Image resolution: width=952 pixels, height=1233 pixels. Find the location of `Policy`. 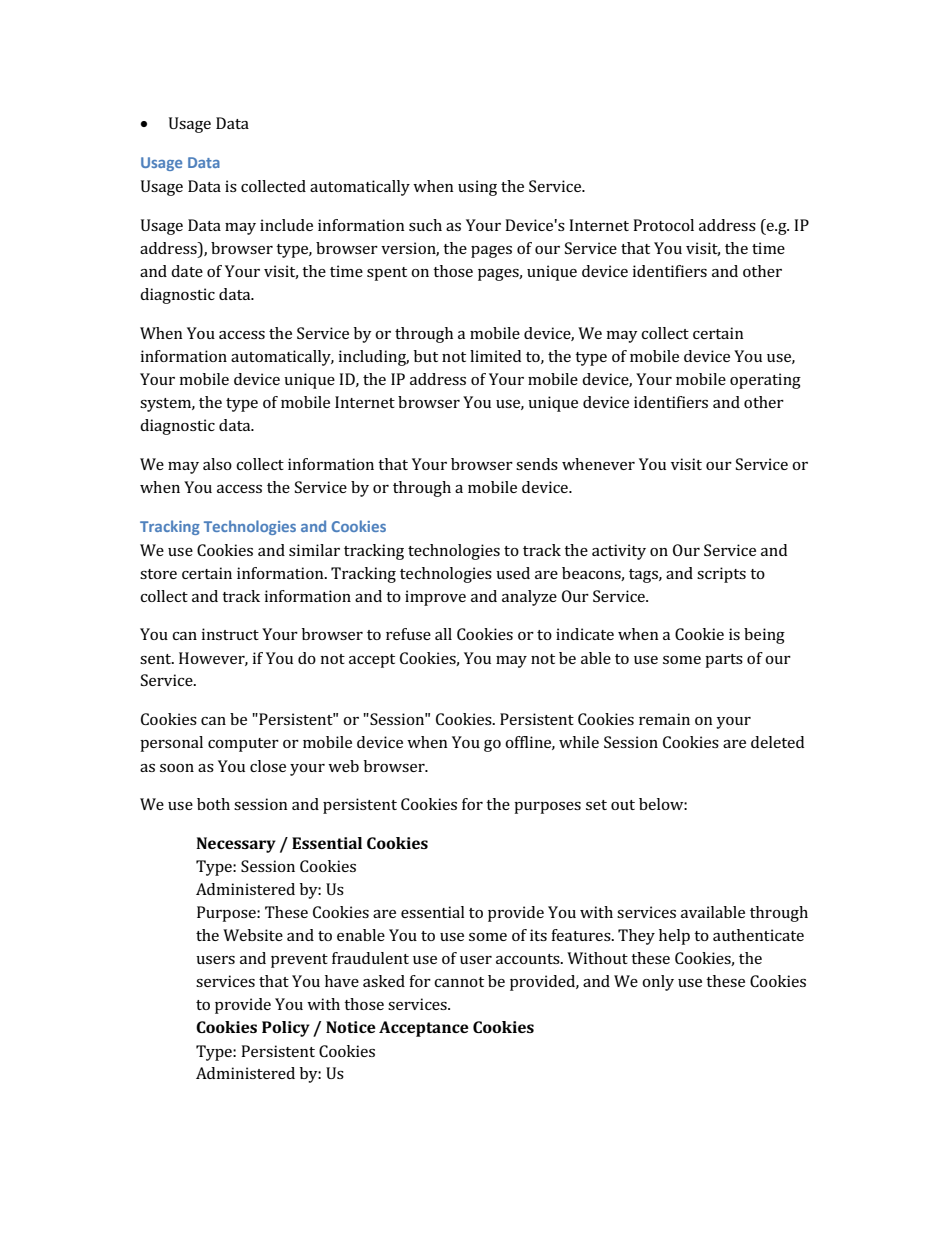

Policy is located at coordinates (286, 1029).
